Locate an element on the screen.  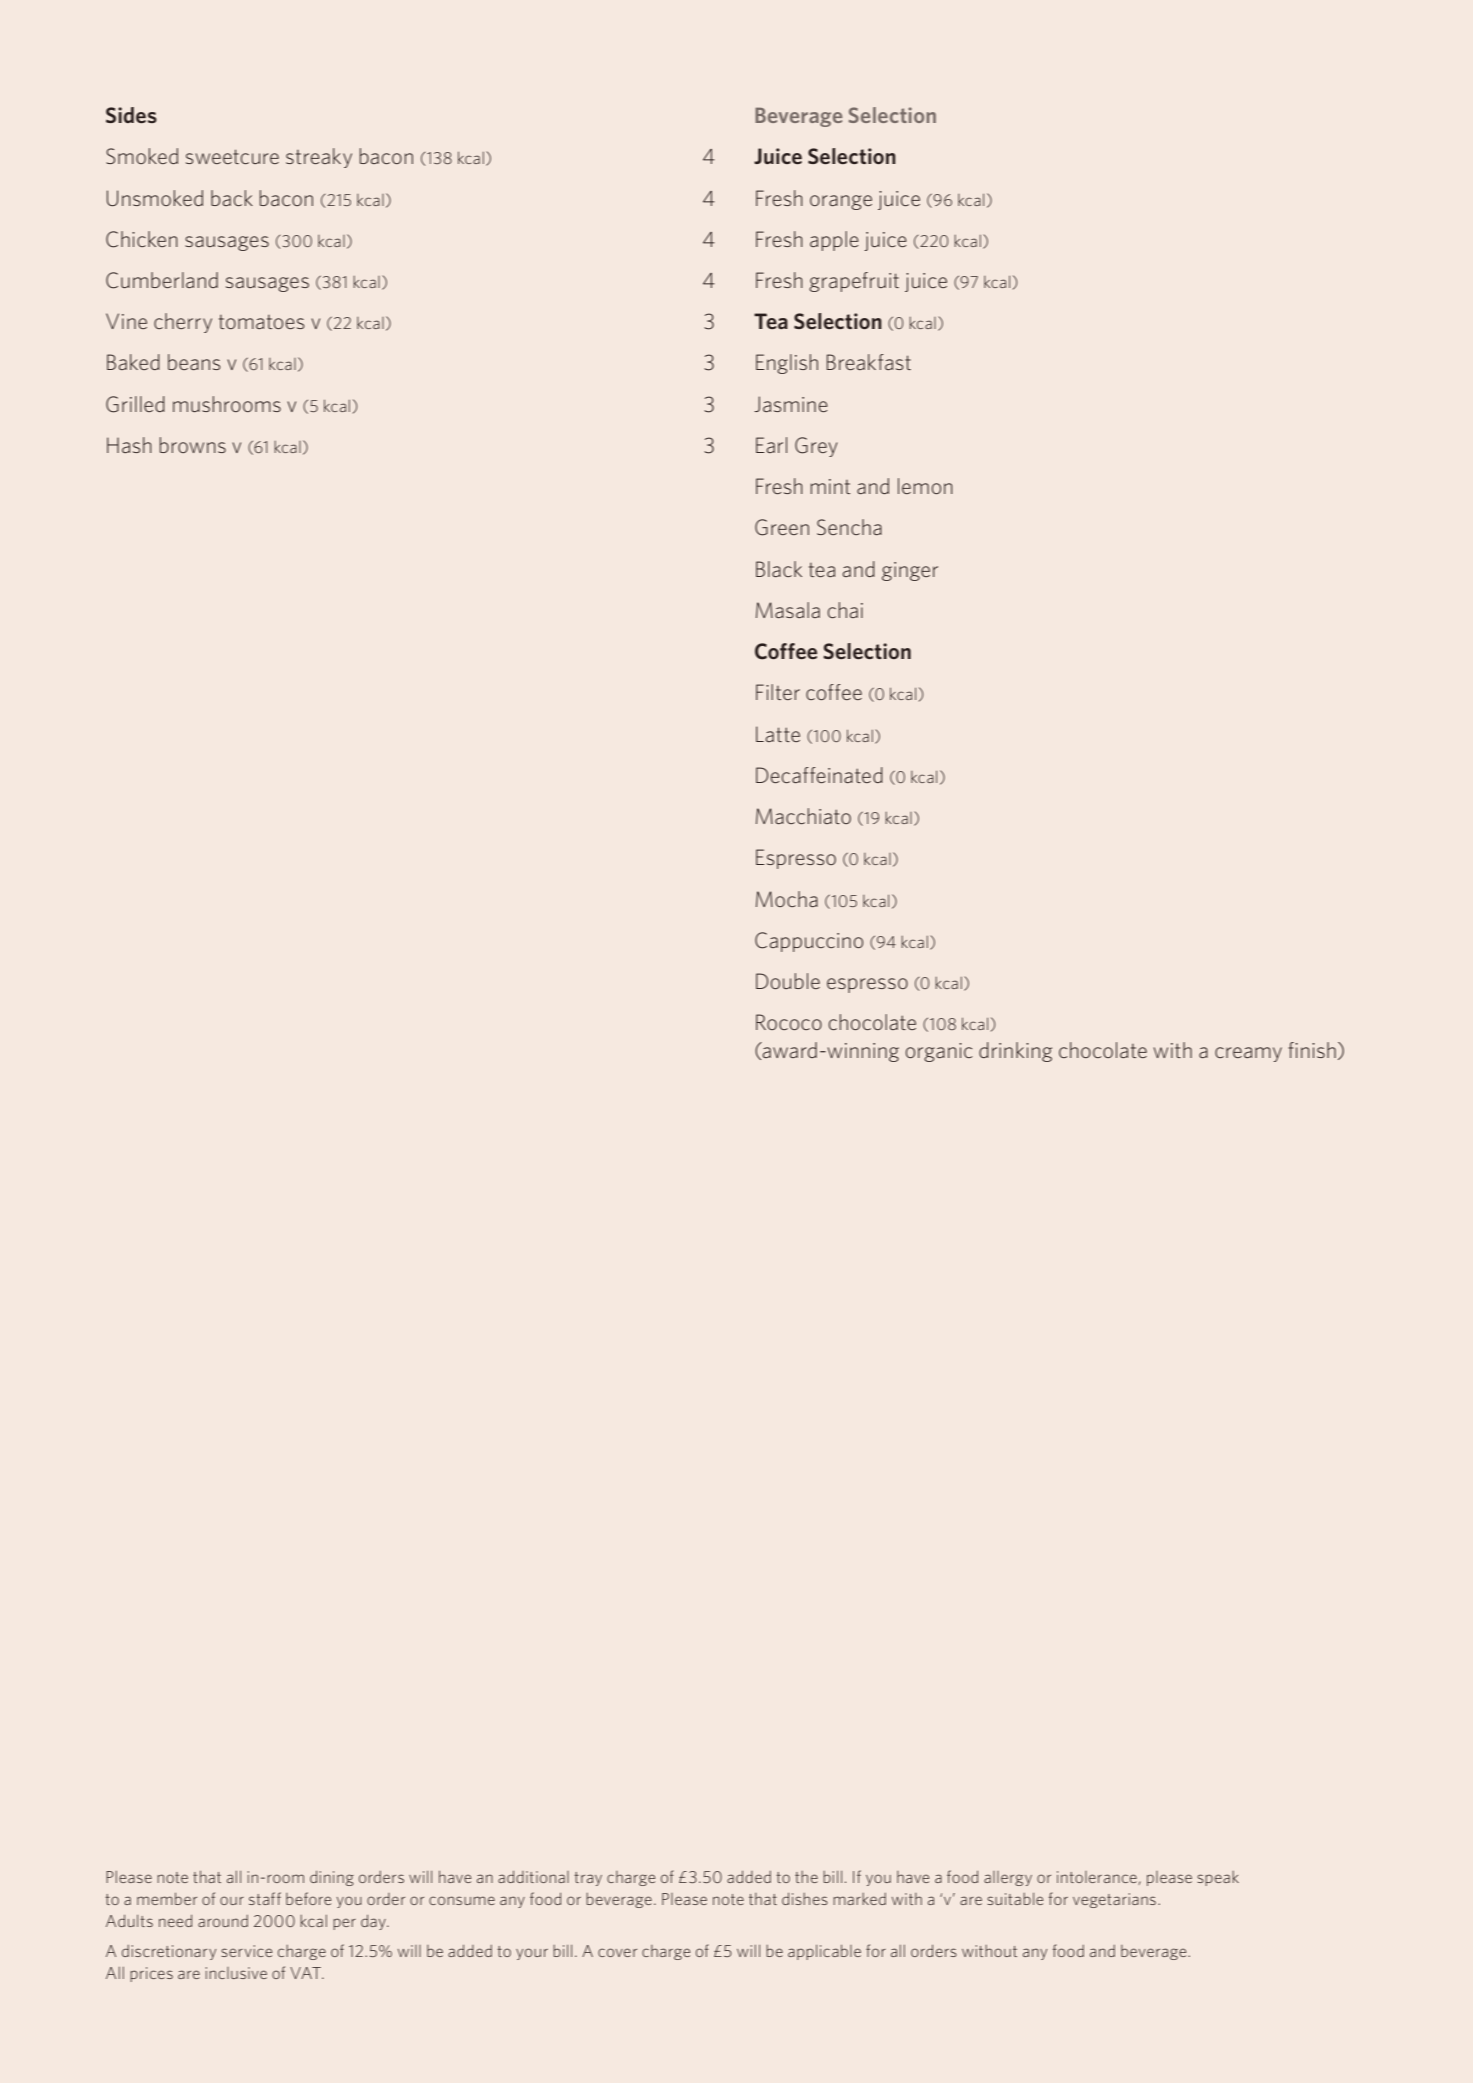
apple is located at coordinates (834, 241).
